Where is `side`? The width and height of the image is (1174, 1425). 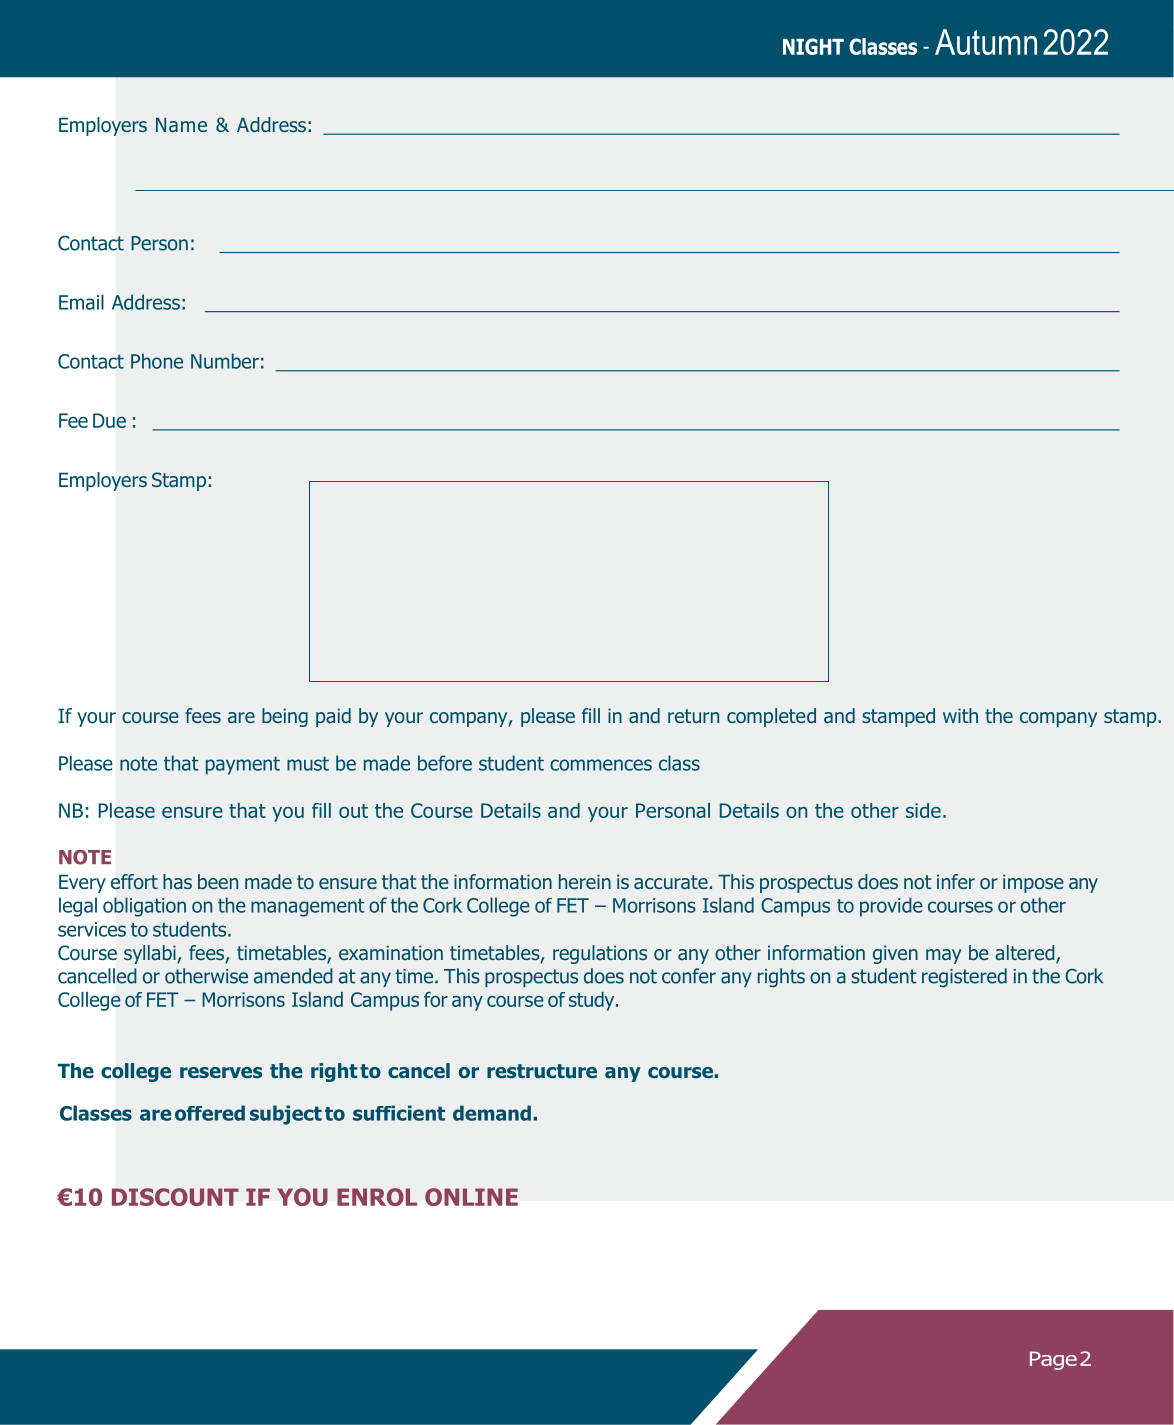 side is located at coordinates (923, 810).
